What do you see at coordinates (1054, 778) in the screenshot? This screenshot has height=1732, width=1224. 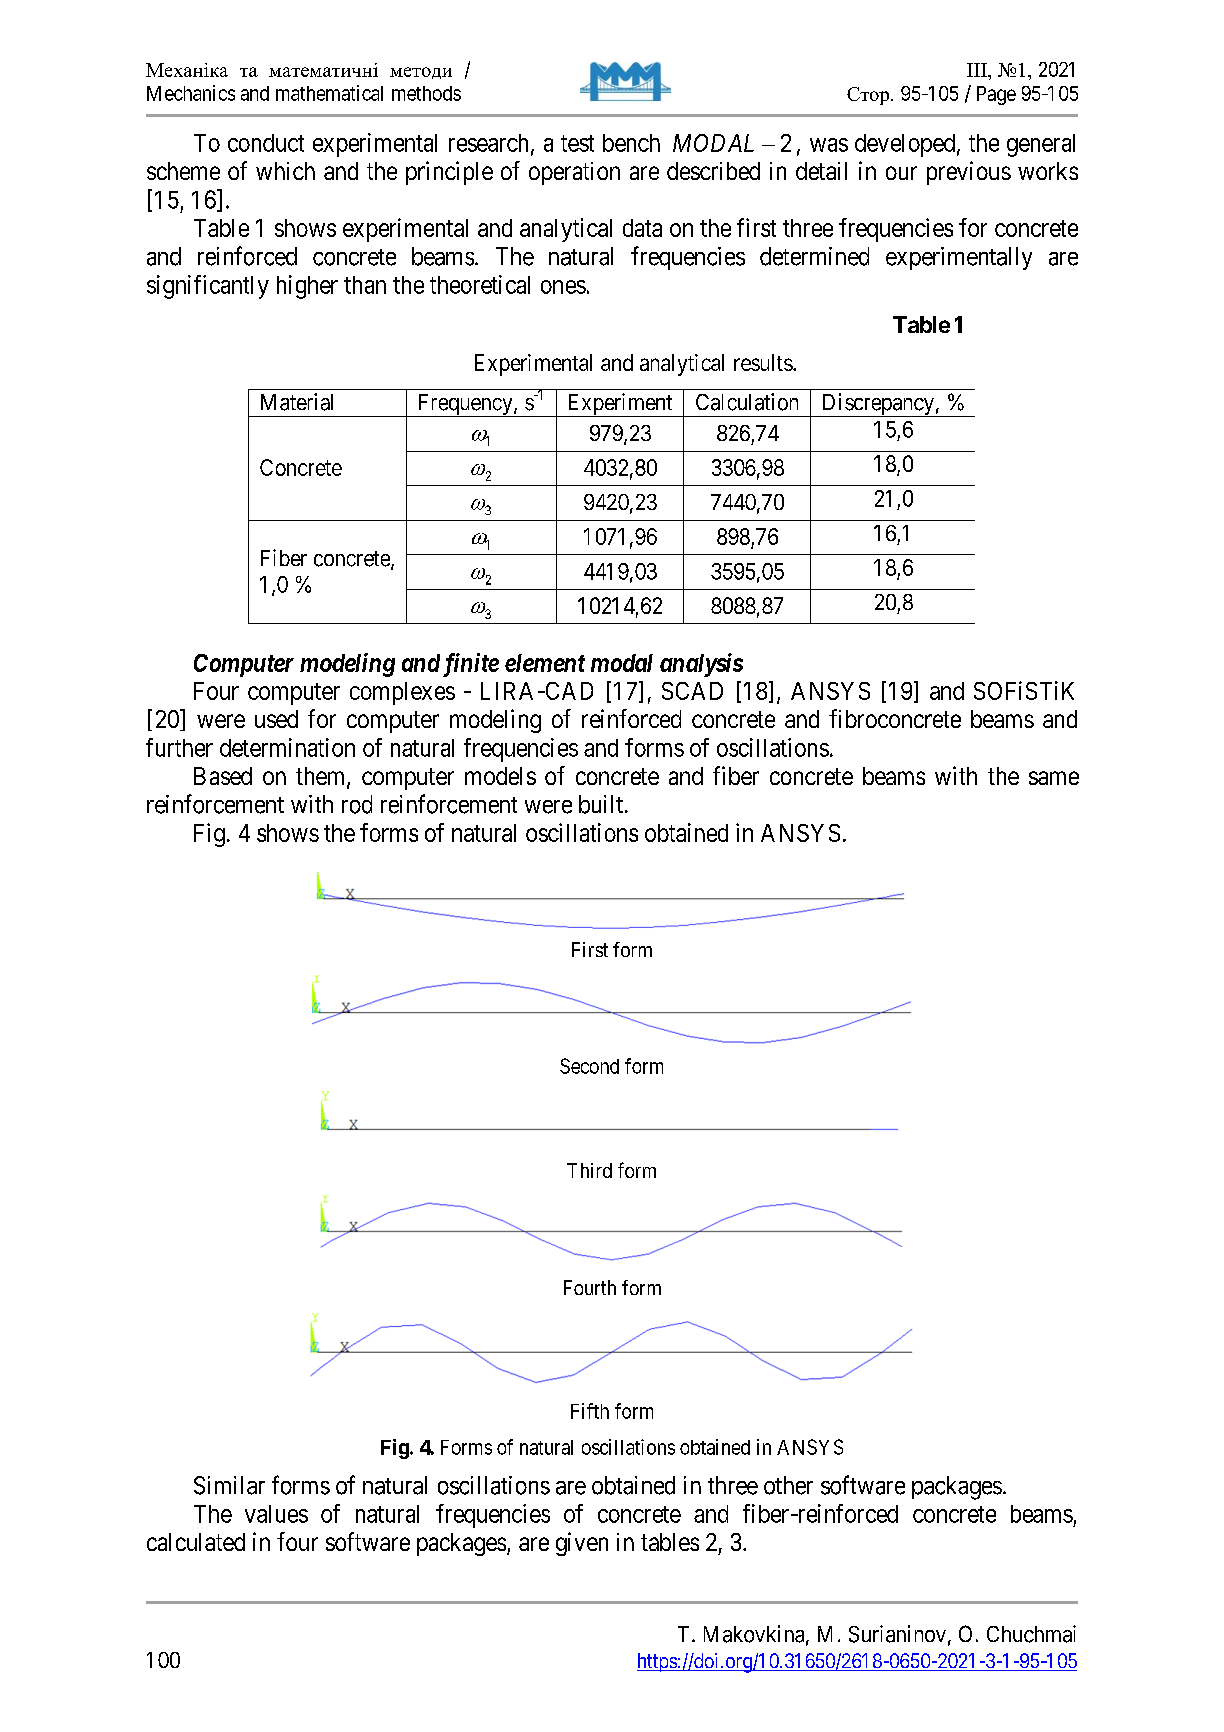 I see `same` at bounding box center [1054, 778].
